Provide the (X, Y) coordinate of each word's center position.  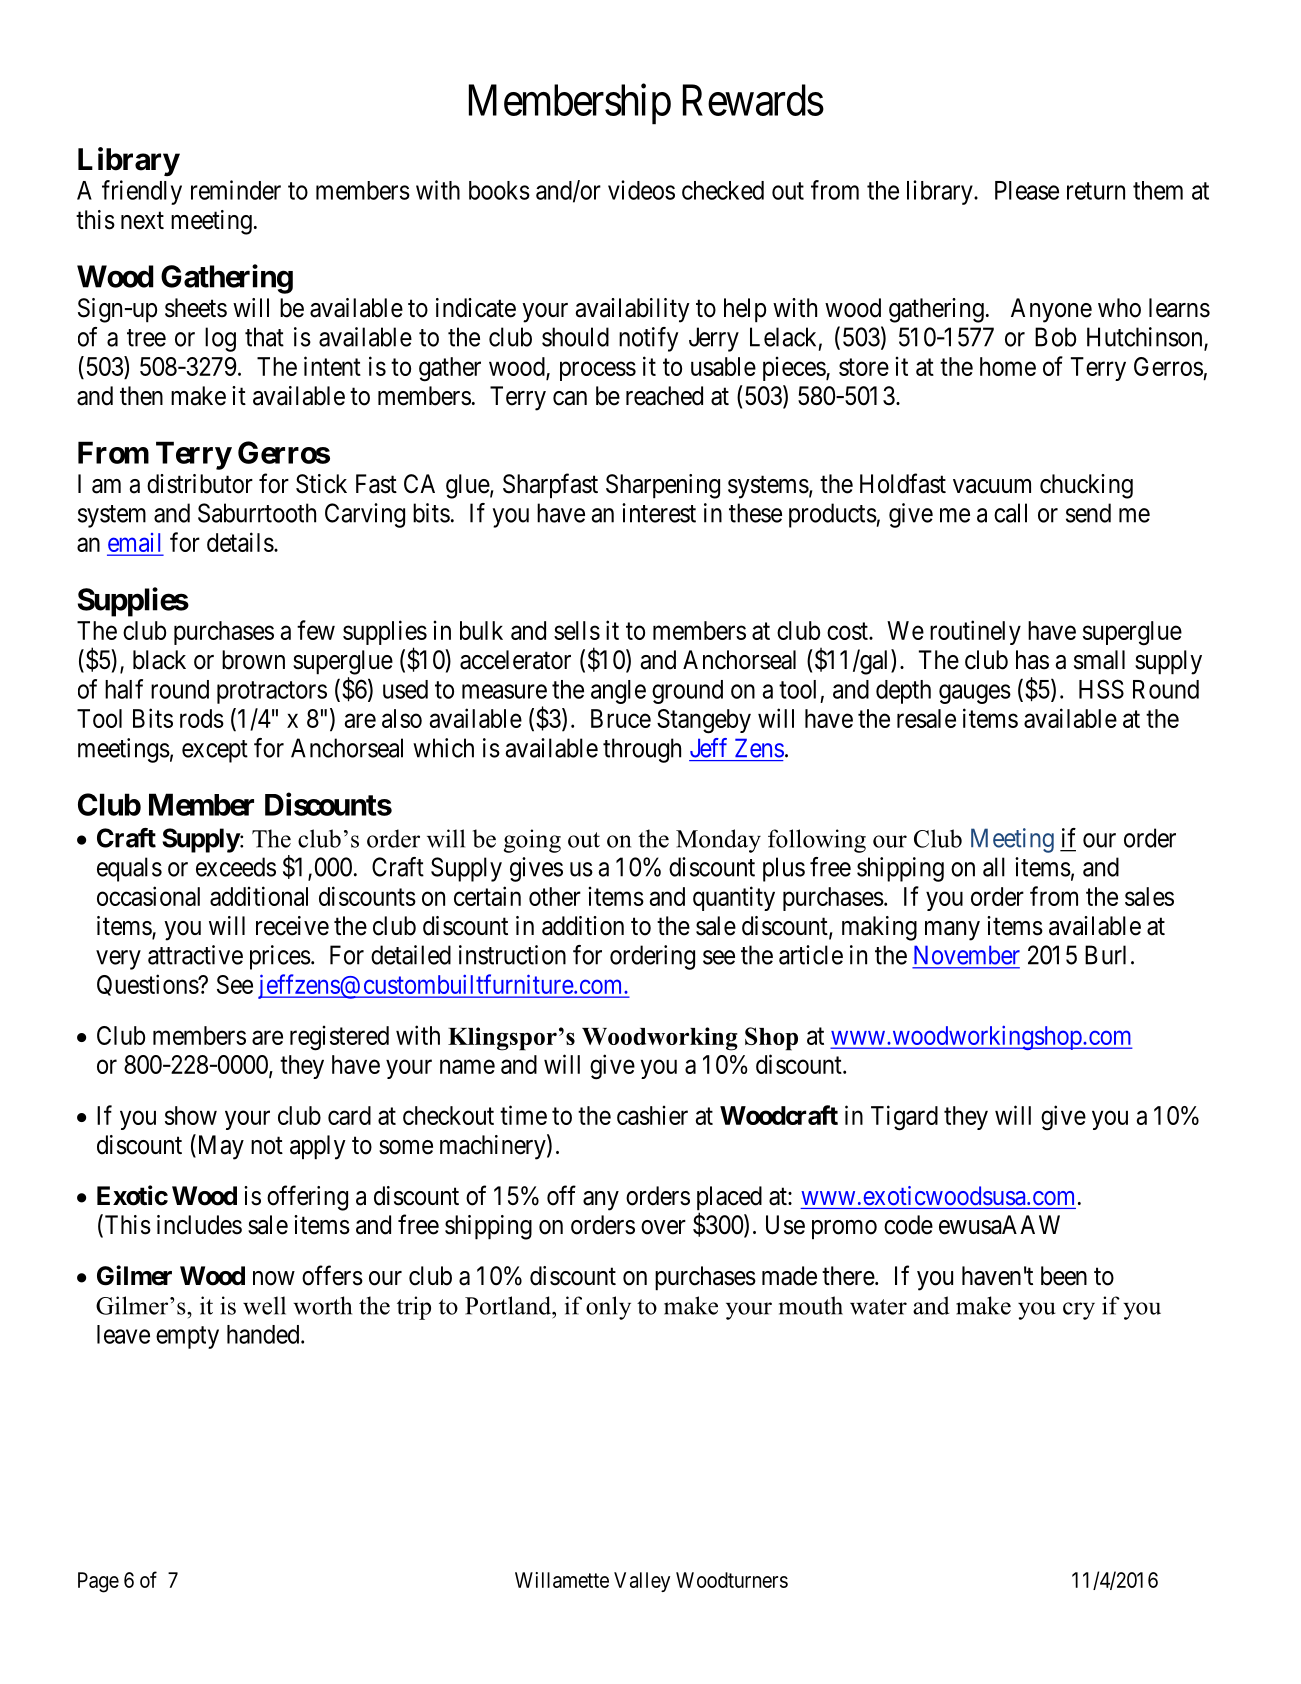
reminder (236, 190)
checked (723, 190)
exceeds (236, 867)
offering (307, 1198)
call (1010, 513)
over (663, 1227)
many (952, 931)
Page (98, 1582)
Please (1027, 190)
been (1064, 1276)
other (555, 896)
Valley (642, 1582)
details (240, 542)
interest (659, 513)
